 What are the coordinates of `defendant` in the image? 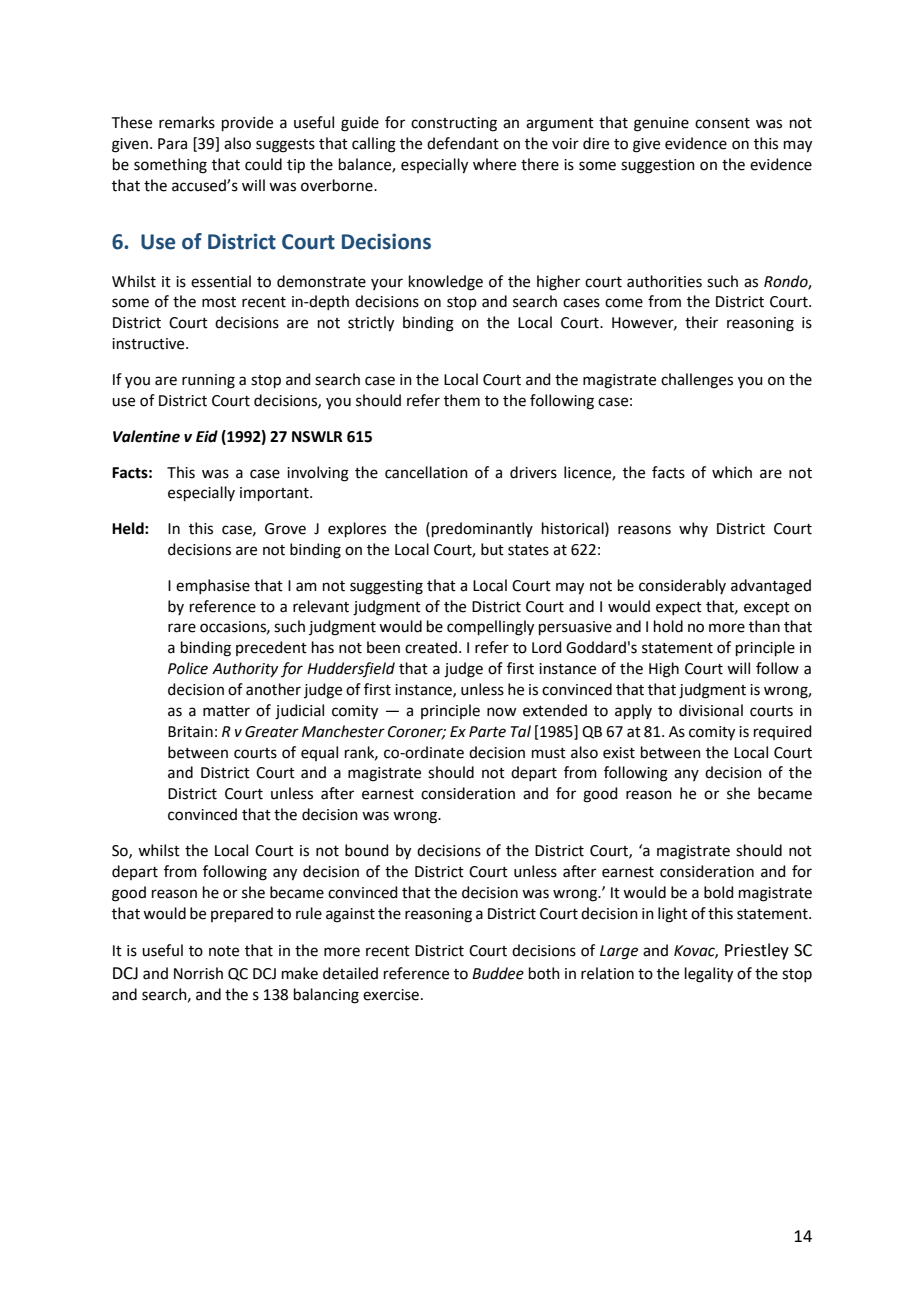 It's located at (463, 143).
